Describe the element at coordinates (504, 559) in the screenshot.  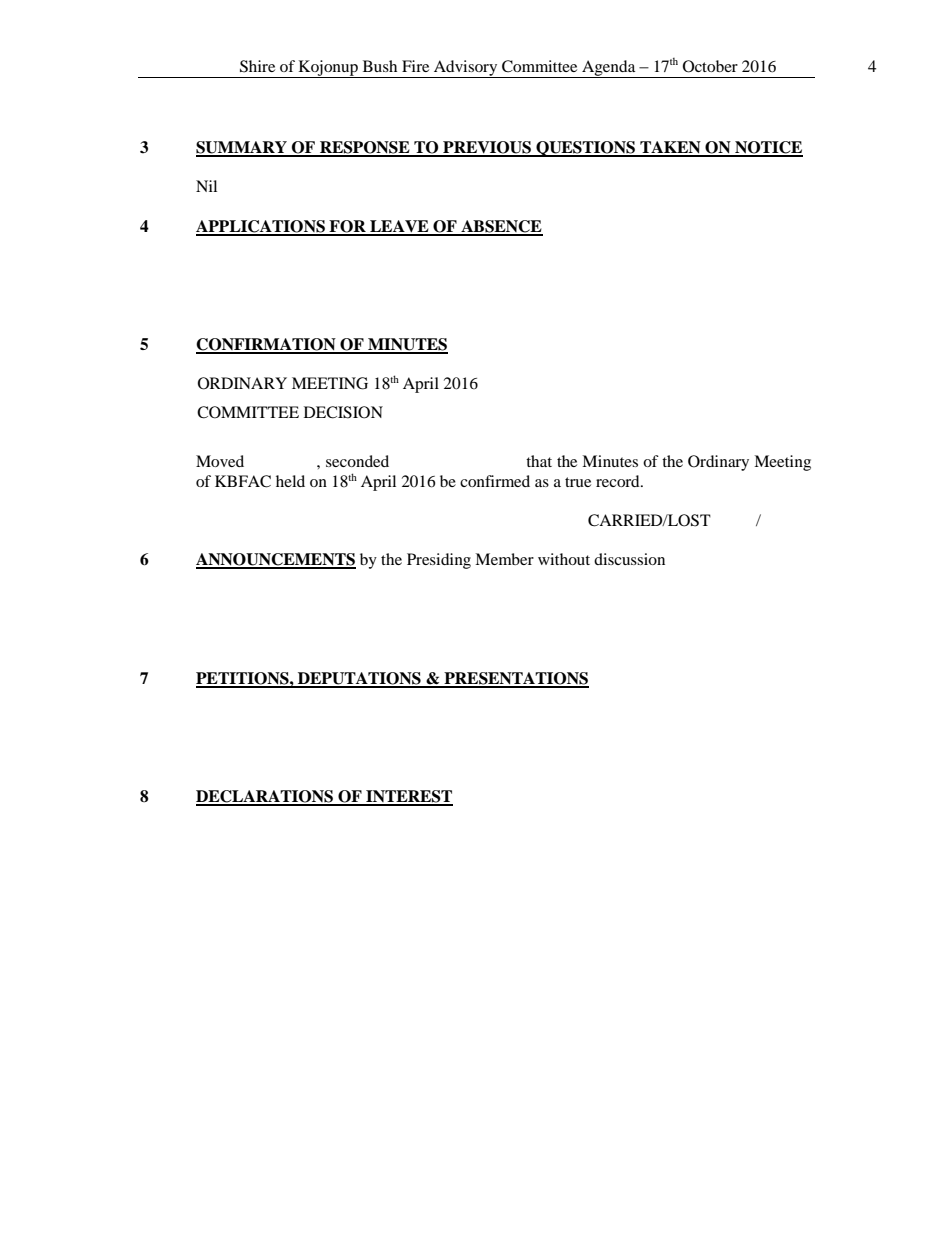
I see `Member` at that location.
